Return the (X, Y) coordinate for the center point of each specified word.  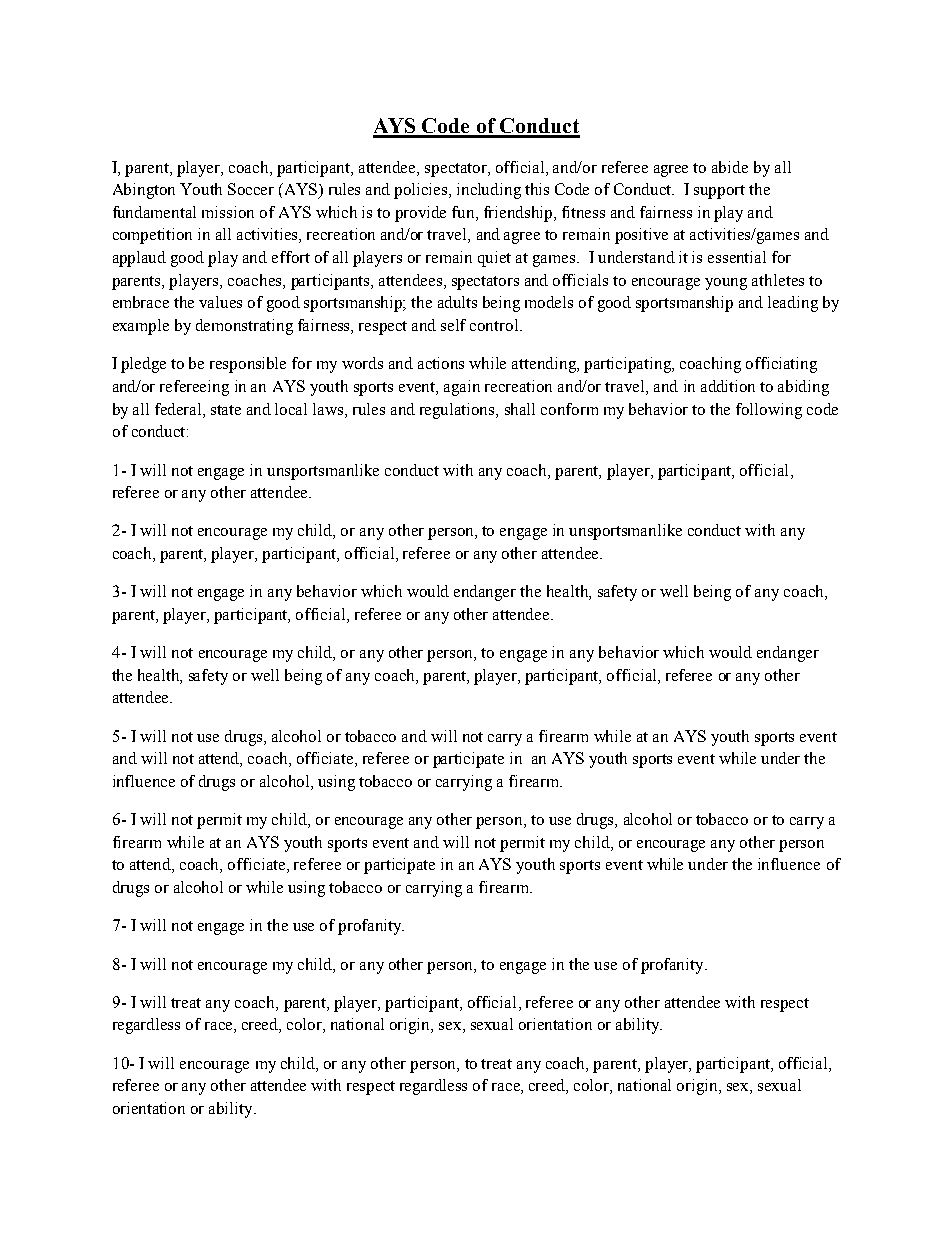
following (769, 411)
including (489, 191)
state (226, 410)
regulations (458, 411)
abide (730, 167)
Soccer (251, 189)
